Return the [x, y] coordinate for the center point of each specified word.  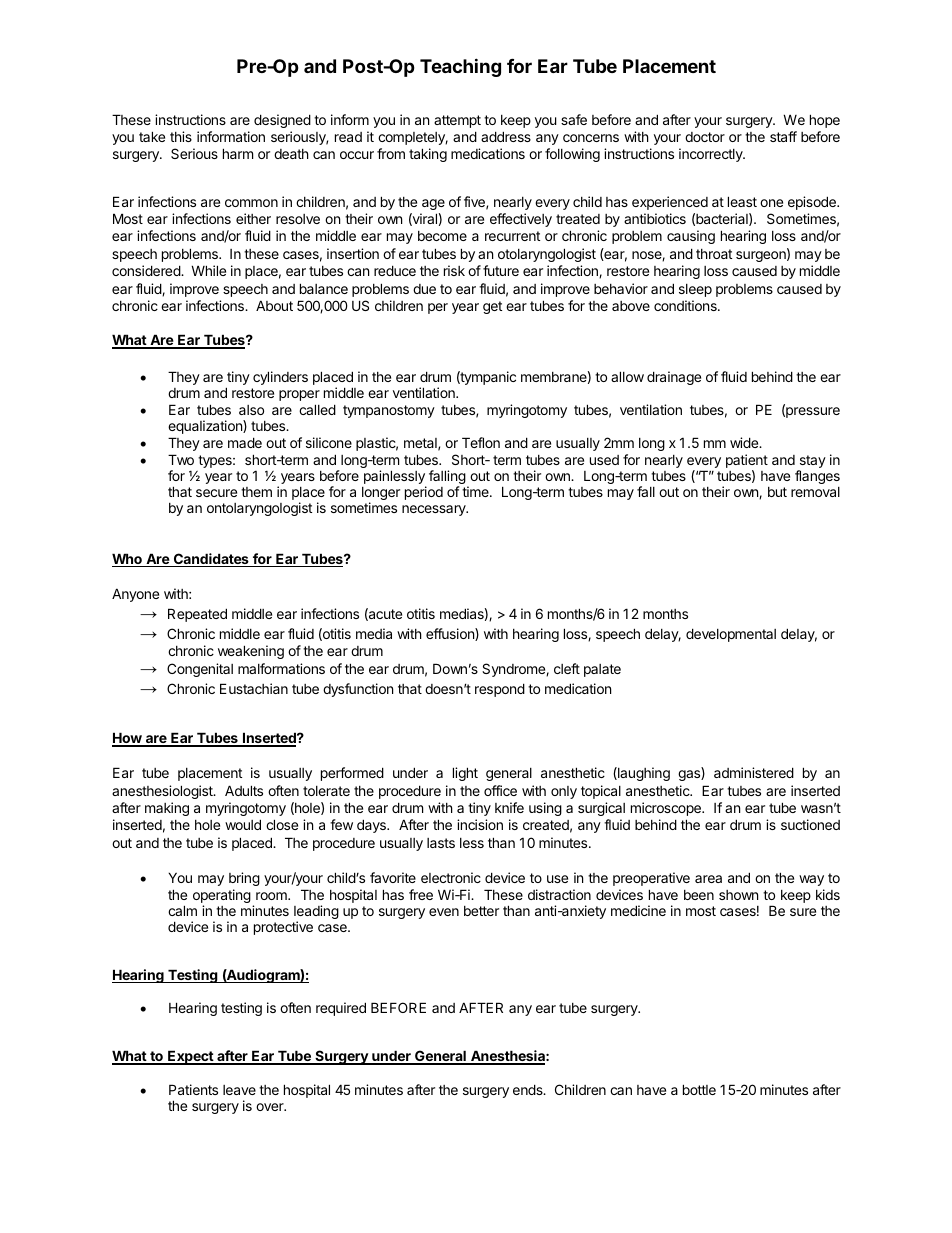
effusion [451, 634]
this [181, 136]
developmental [731, 635]
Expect [190, 1057]
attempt [457, 121]
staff [783, 136]
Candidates [211, 560]
